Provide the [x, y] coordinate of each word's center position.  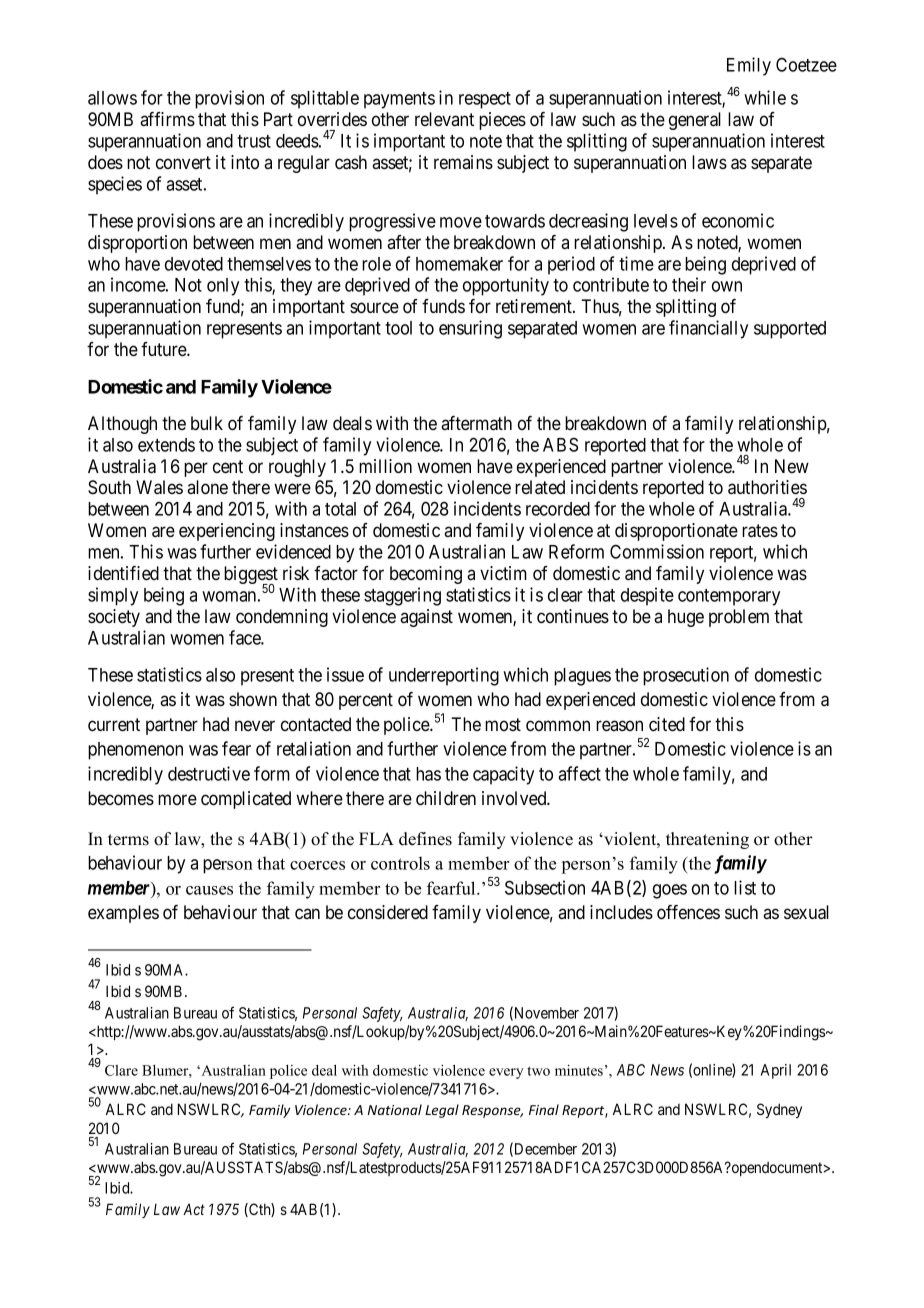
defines [425, 839]
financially [708, 329]
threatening [707, 840]
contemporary [729, 597]
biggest [251, 576]
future [164, 349]
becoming [426, 575]
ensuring [470, 329]
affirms [167, 119]
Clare [121, 1070]
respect [485, 100]
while [765, 97]
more [177, 799]
